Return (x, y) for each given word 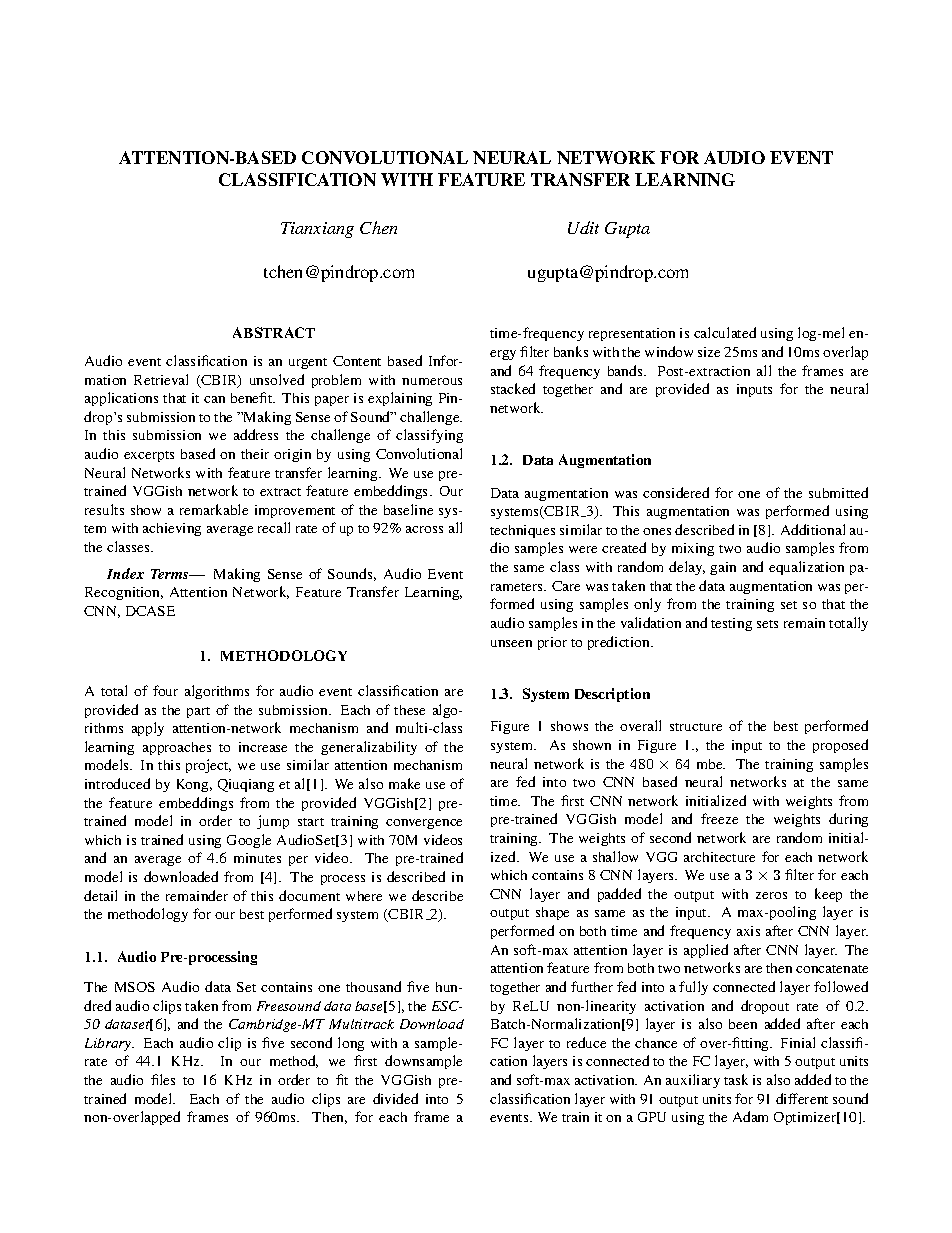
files (163, 1079)
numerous (432, 381)
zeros (771, 895)
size (709, 352)
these (409, 710)
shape (552, 913)
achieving (172, 529)
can (214, 399)
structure (696, 727)
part (198, 712)
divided (395, 1098)
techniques (522, 531)
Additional (813, 529)
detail (100, 895)
